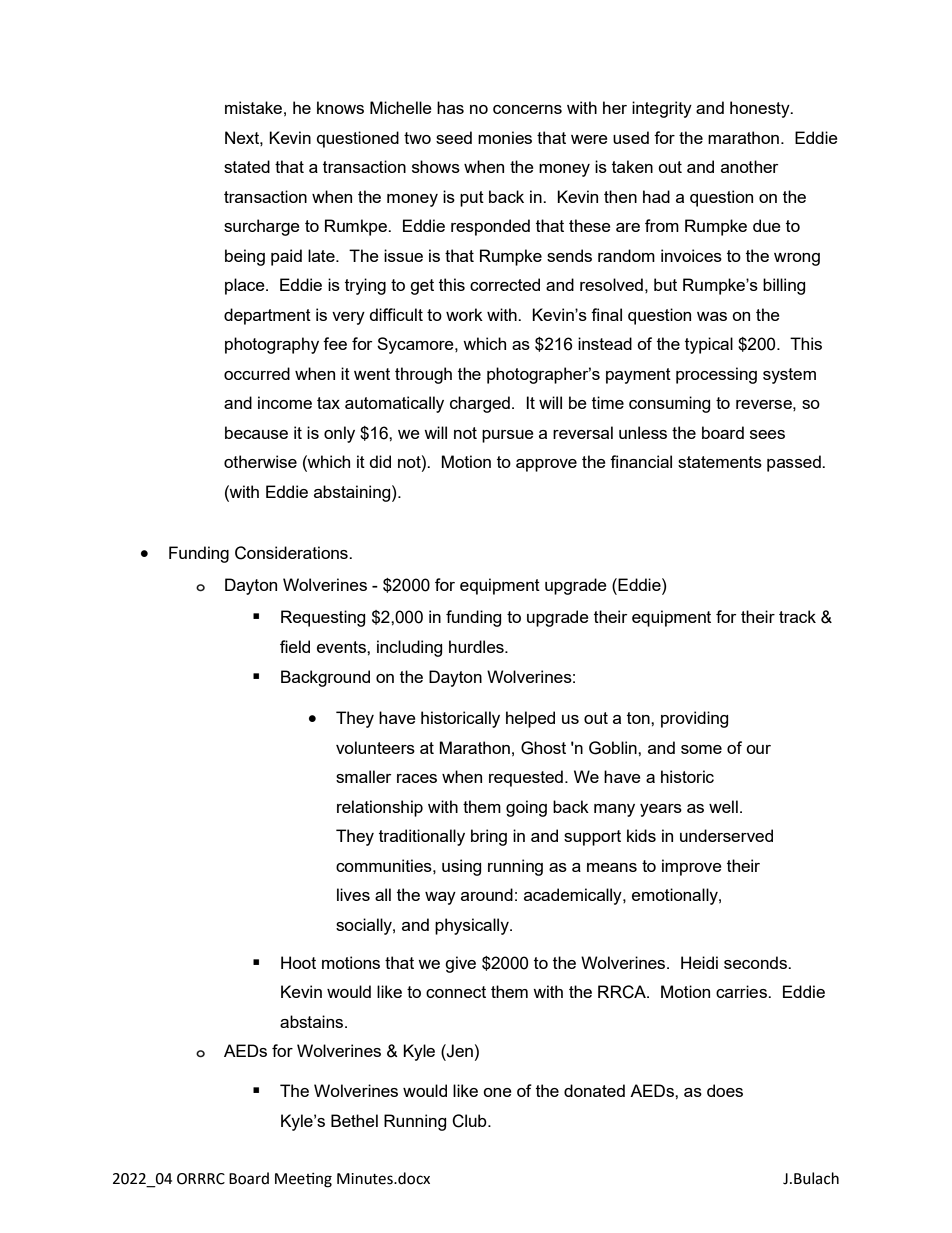 The height and width of the image is (1233, 952). What do you see at coordinates (470, 1121) in the image?
I see `Club` at bounding box center [470, 1121].
